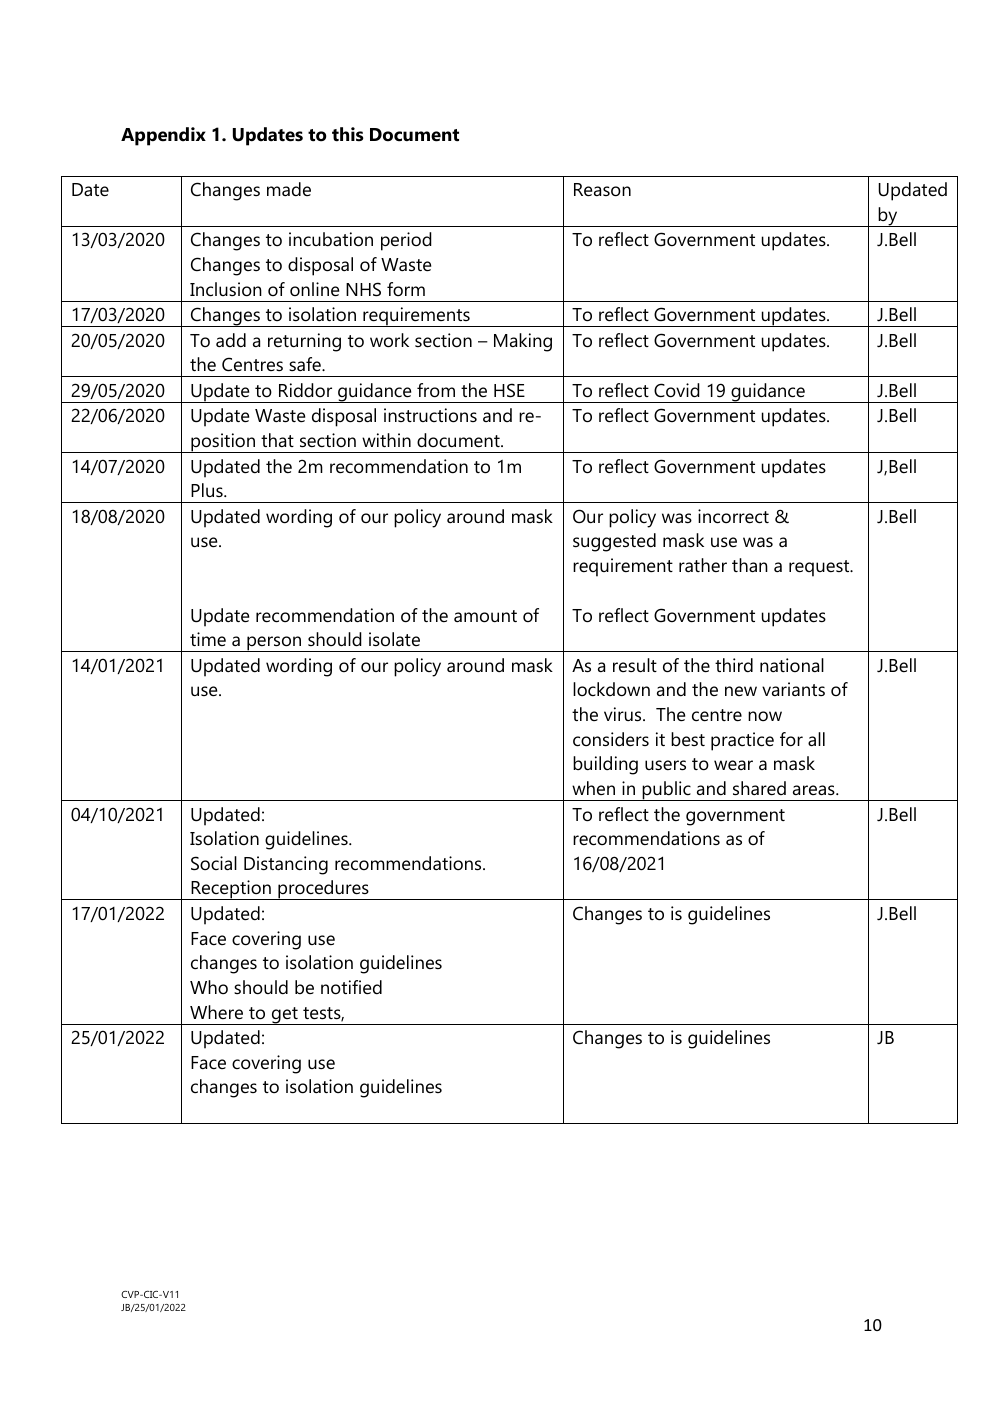 The height and width of the screenshot is (1419, 1003). What do you see at coordinates (611, 689) in the screenshot?
I see `lockdown` at bounding box center [611, 689].
